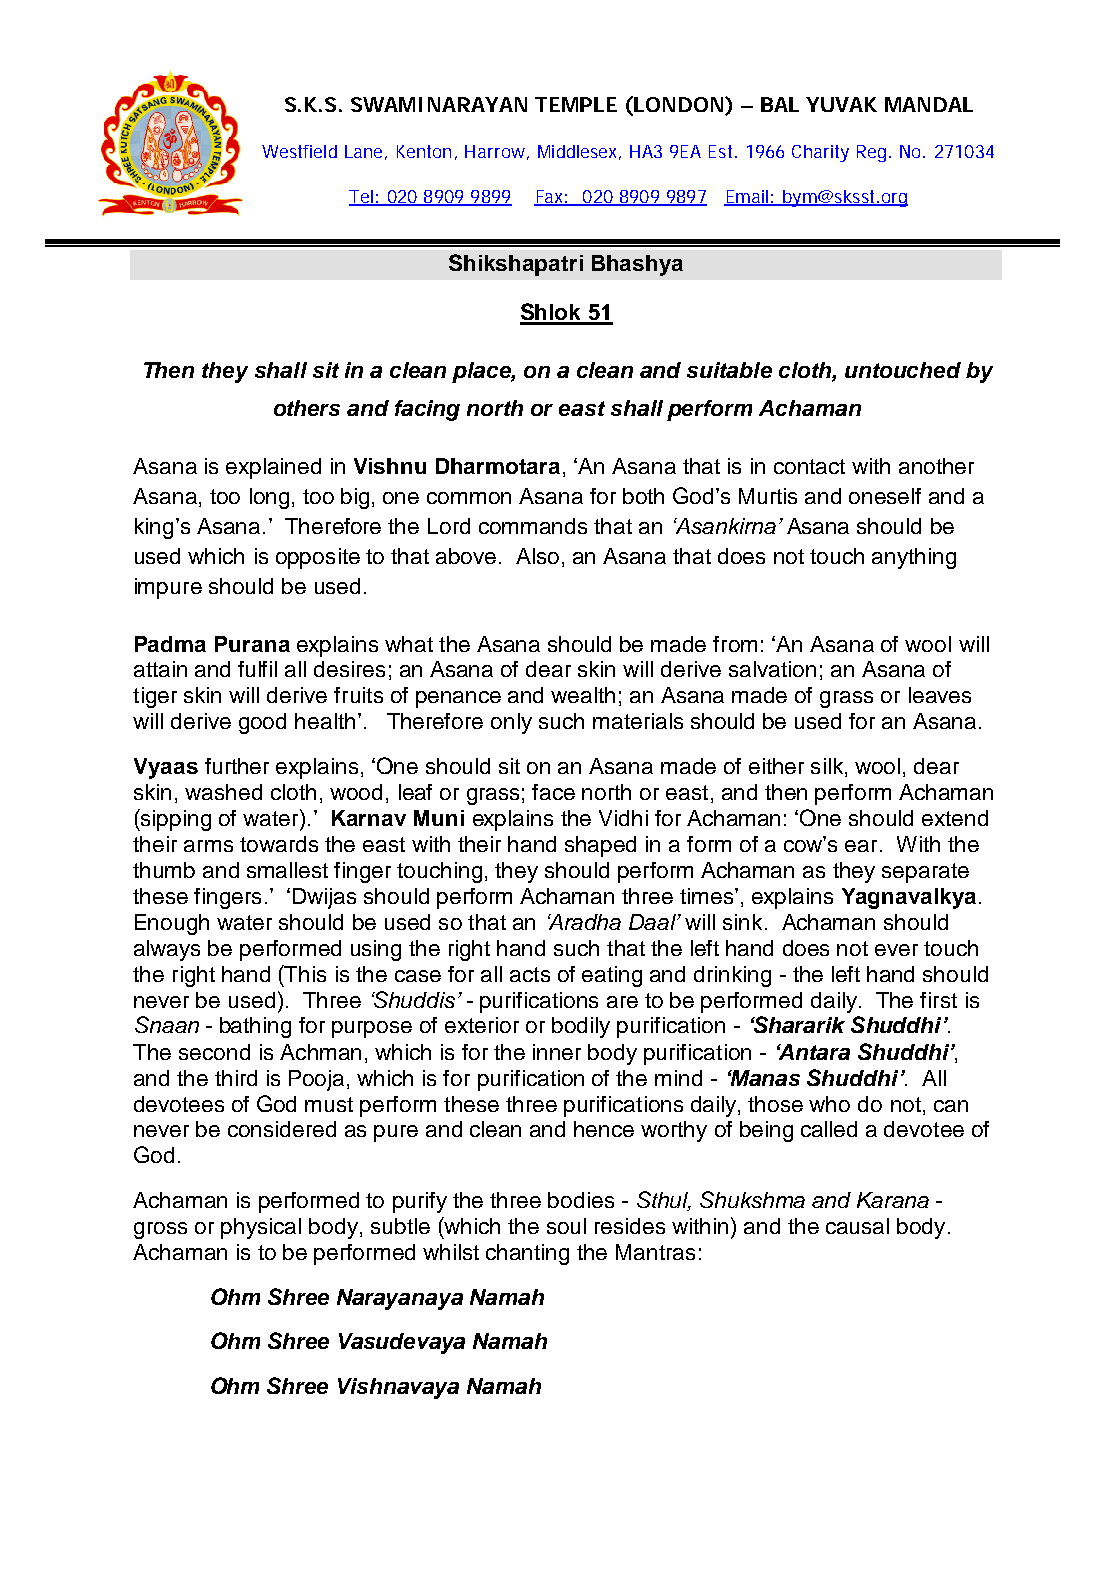  What do you see at coordinates (857, 1226) in the page?
I see `causal` at bounding box center [857, 1226].
